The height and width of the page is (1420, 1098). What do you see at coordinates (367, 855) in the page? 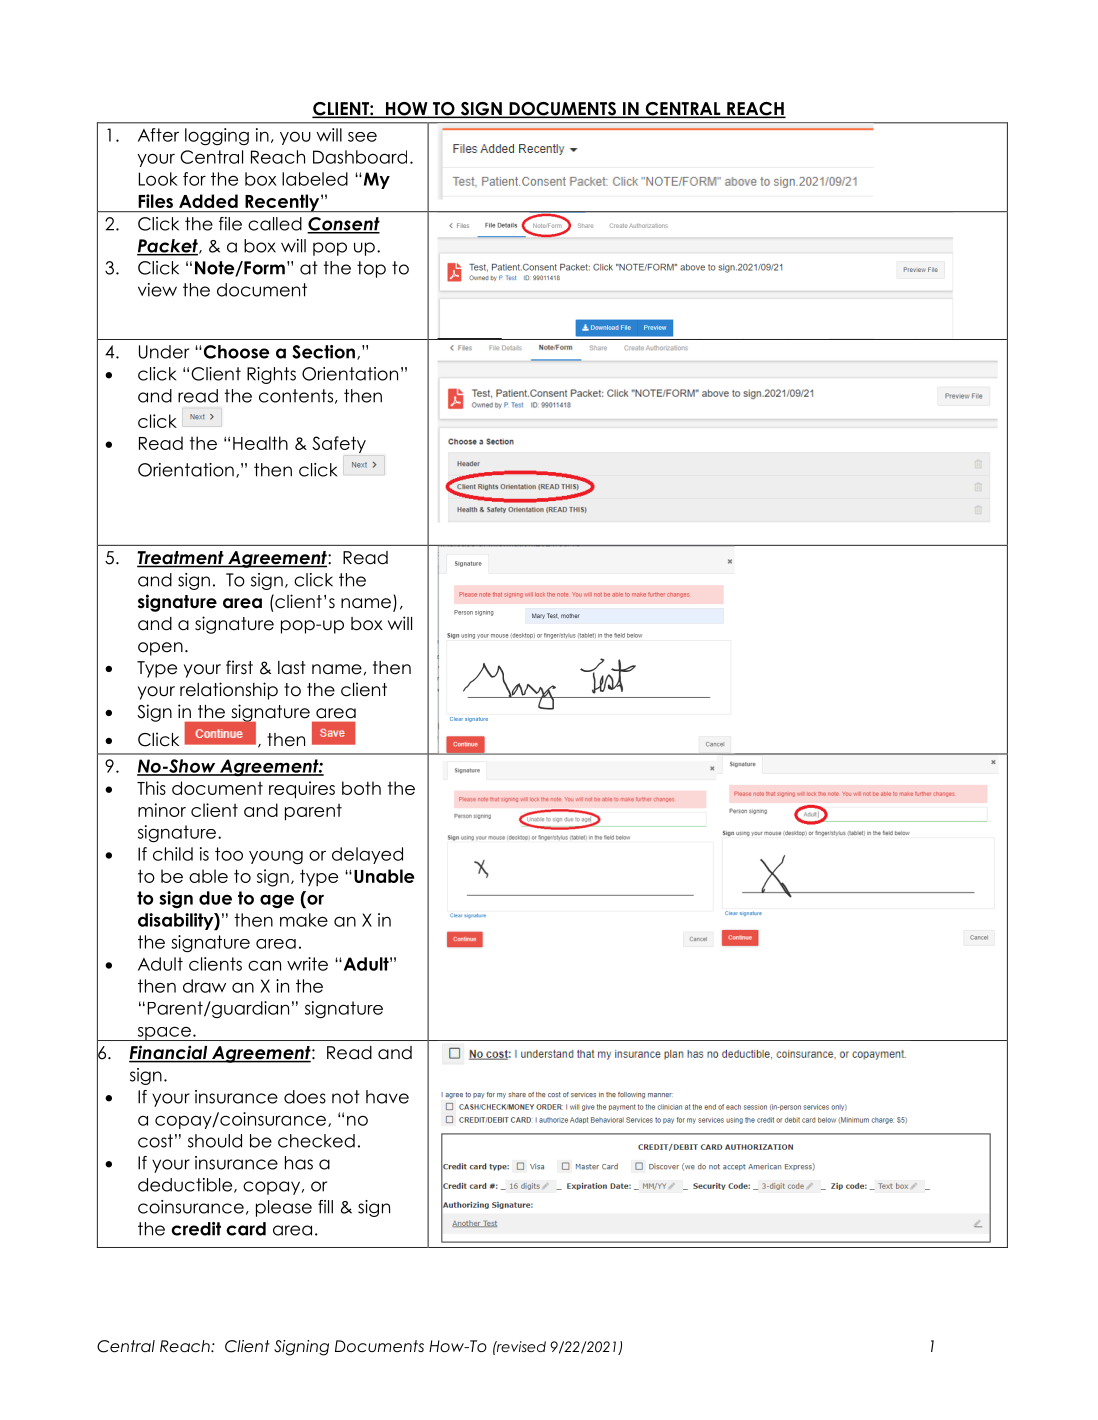
I see `delayed` at bounding box center [367, 855].
